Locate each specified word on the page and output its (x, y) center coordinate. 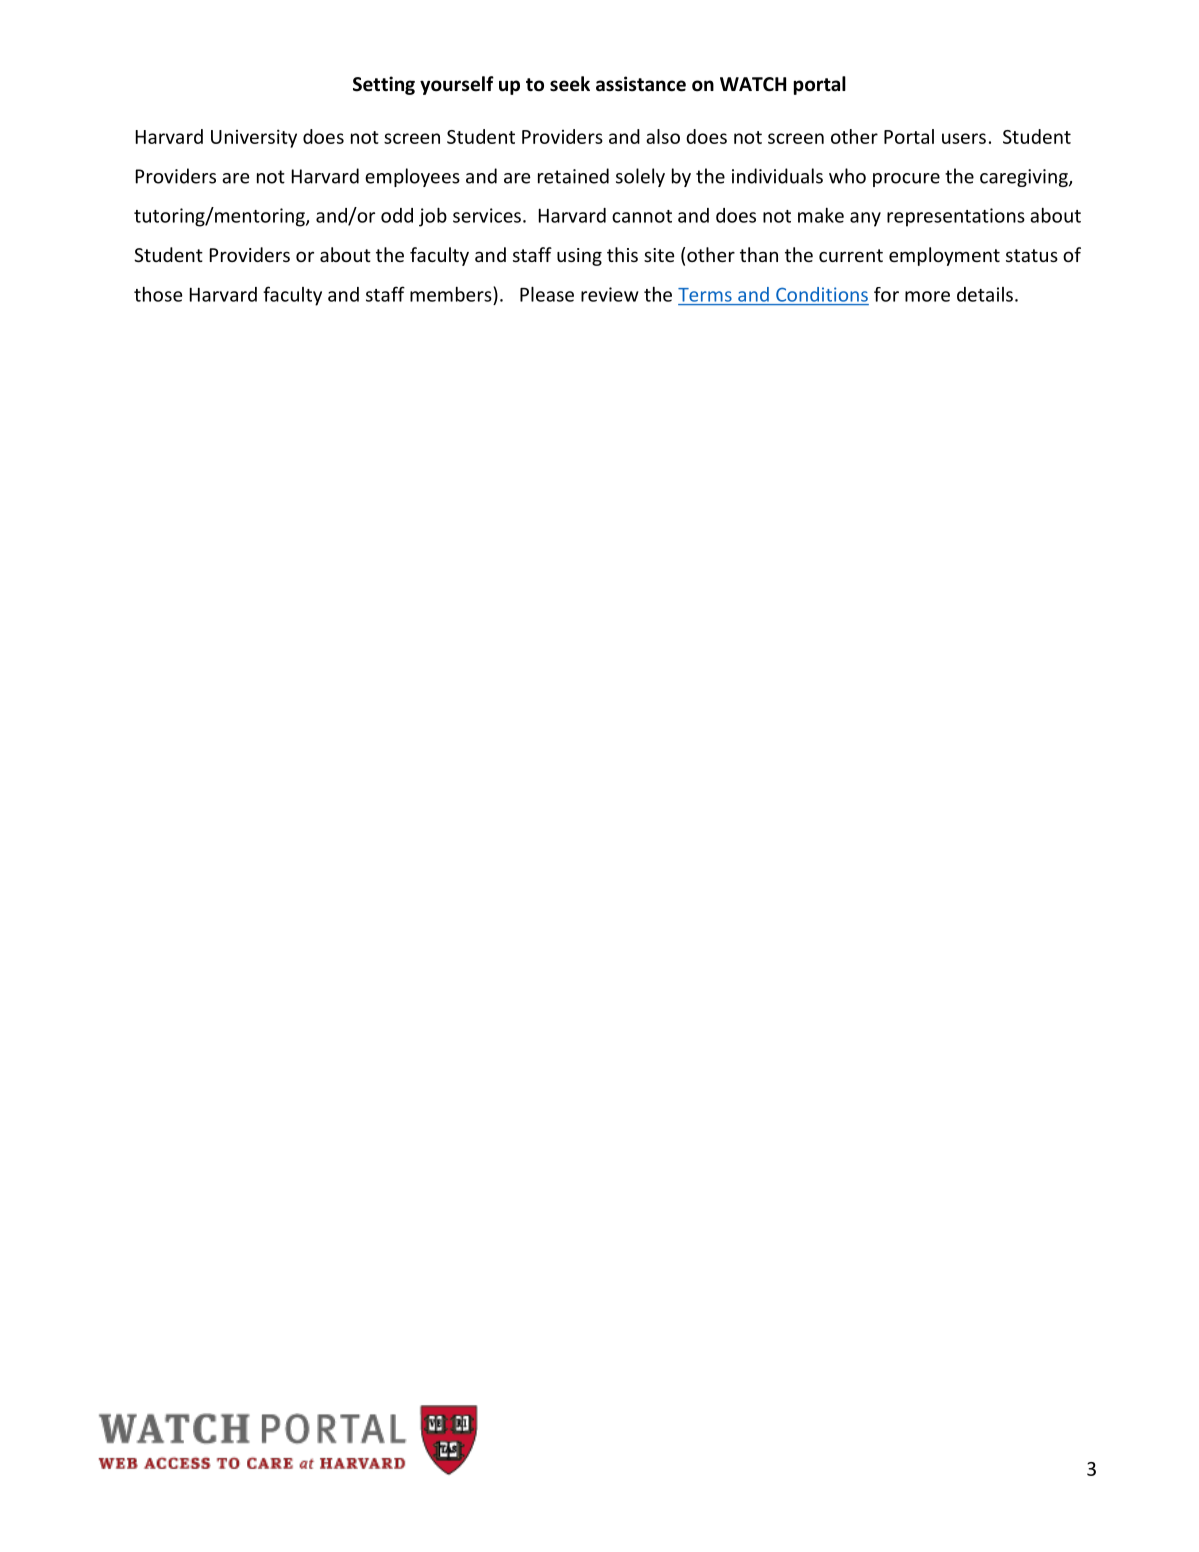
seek (570, 84)
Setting (384, 85)
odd (397, 215)
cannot (642, 216)
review (610, 294)
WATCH (753, 84)
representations (956, 217)
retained (573, 176)
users (964, 138)
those (158, 294)
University (254, 138)
